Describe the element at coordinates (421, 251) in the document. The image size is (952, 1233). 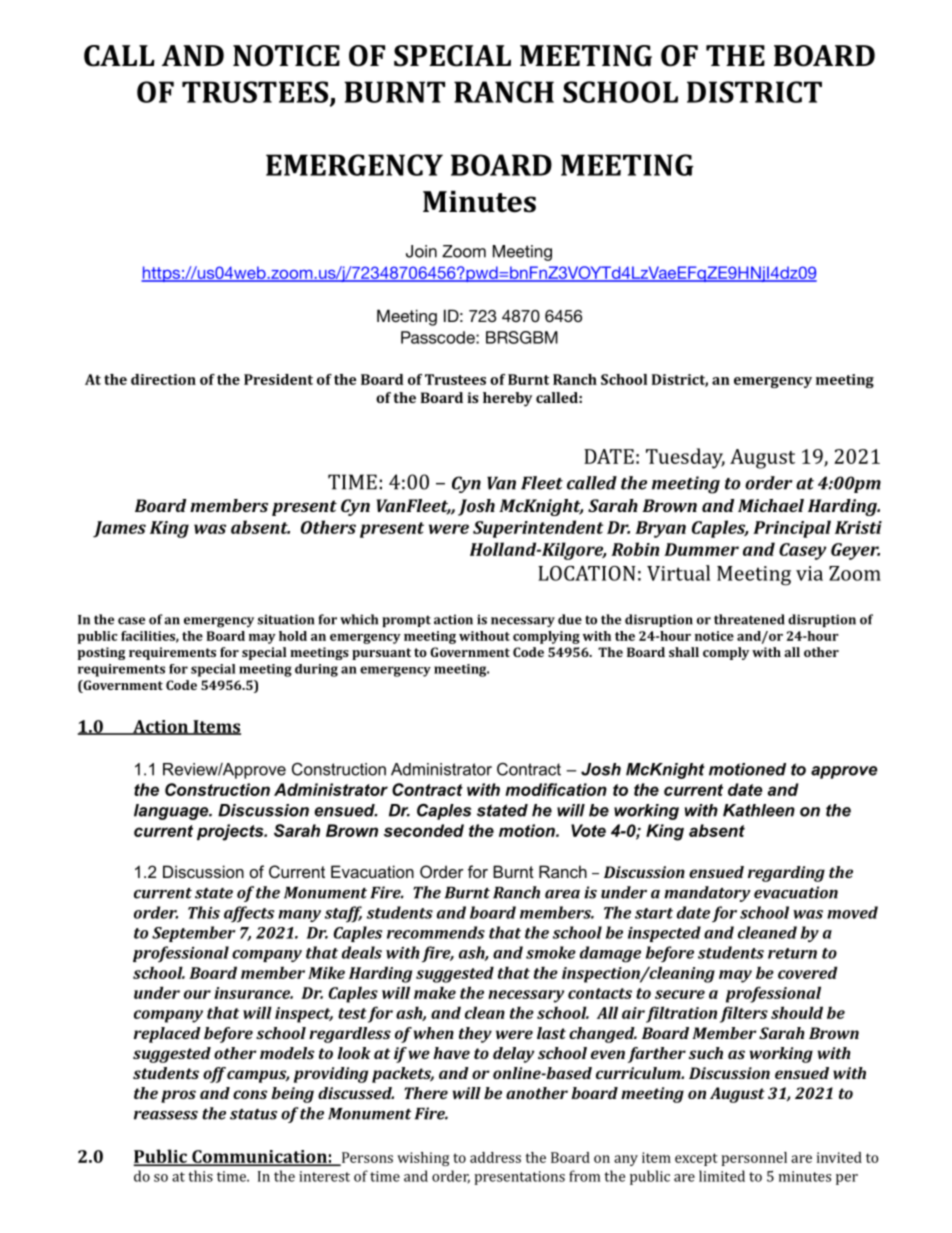
I see `Join` at that location.
